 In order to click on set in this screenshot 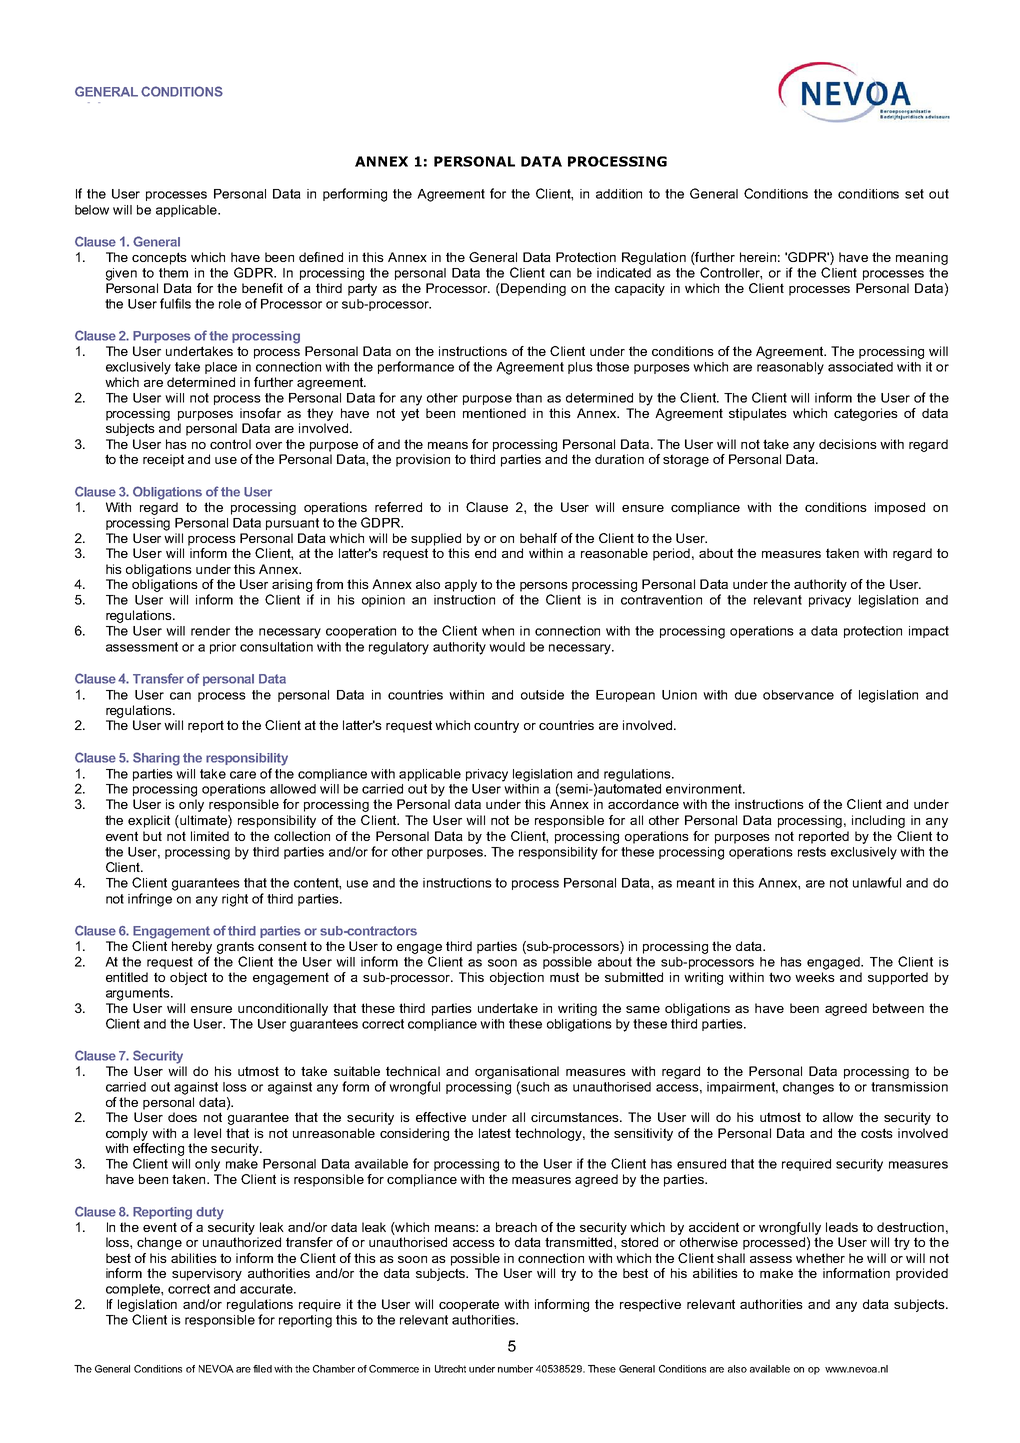, I will do `click(914, 194)`.
